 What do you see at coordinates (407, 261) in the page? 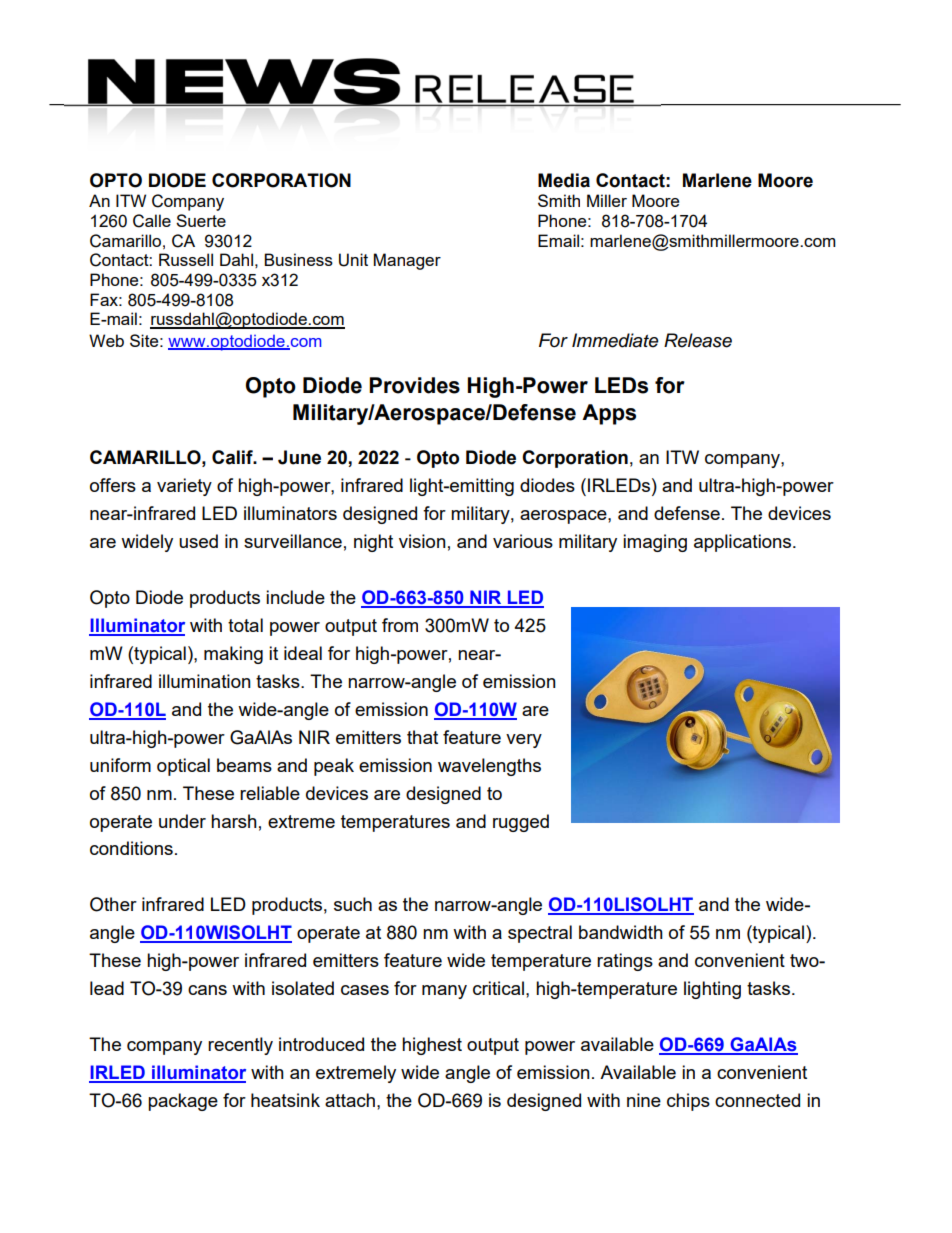
I see `Manager` at bounding box center [407, 261].
